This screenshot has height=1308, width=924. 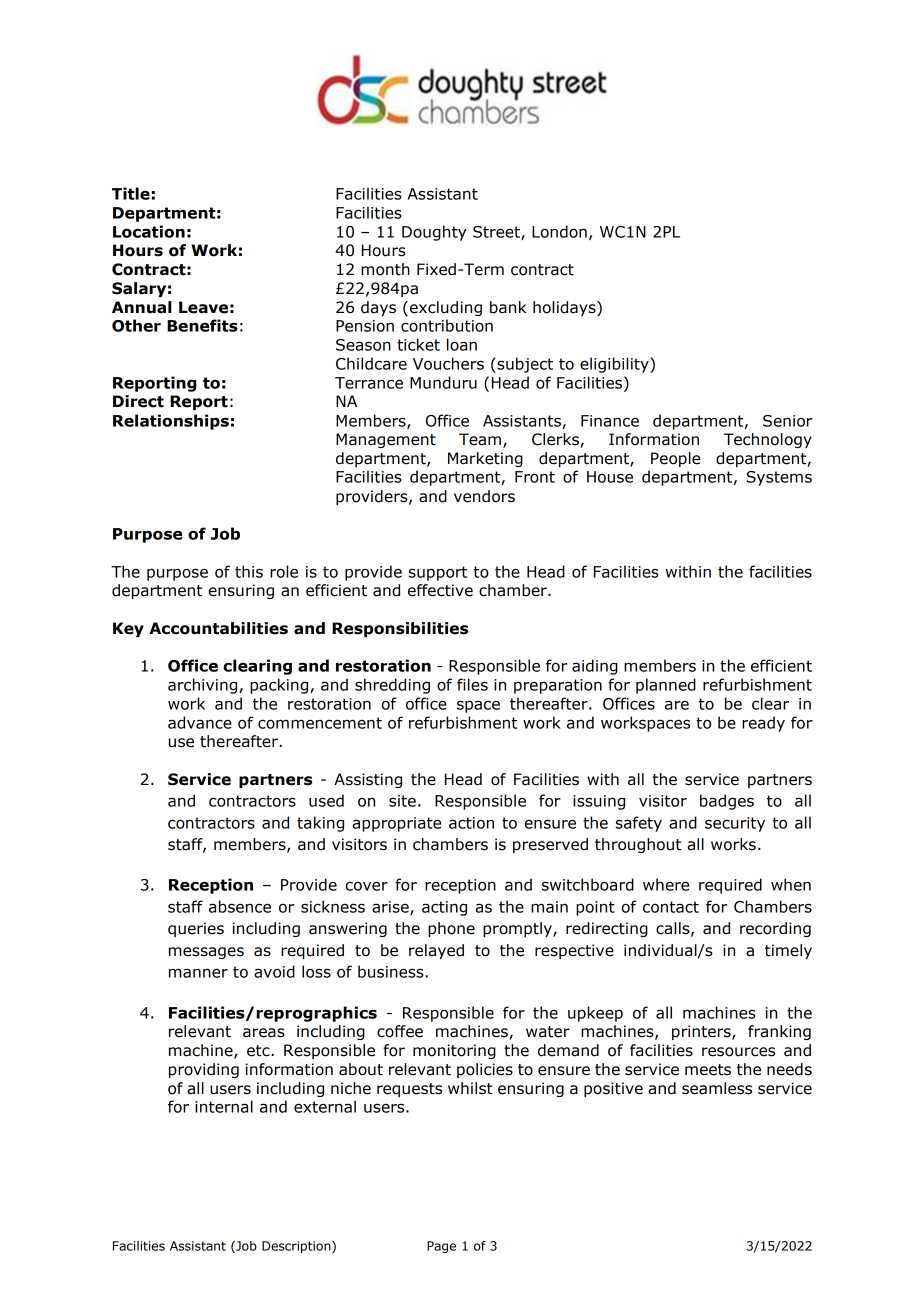 I want to click on Description, so click(x=297, y=1247).
